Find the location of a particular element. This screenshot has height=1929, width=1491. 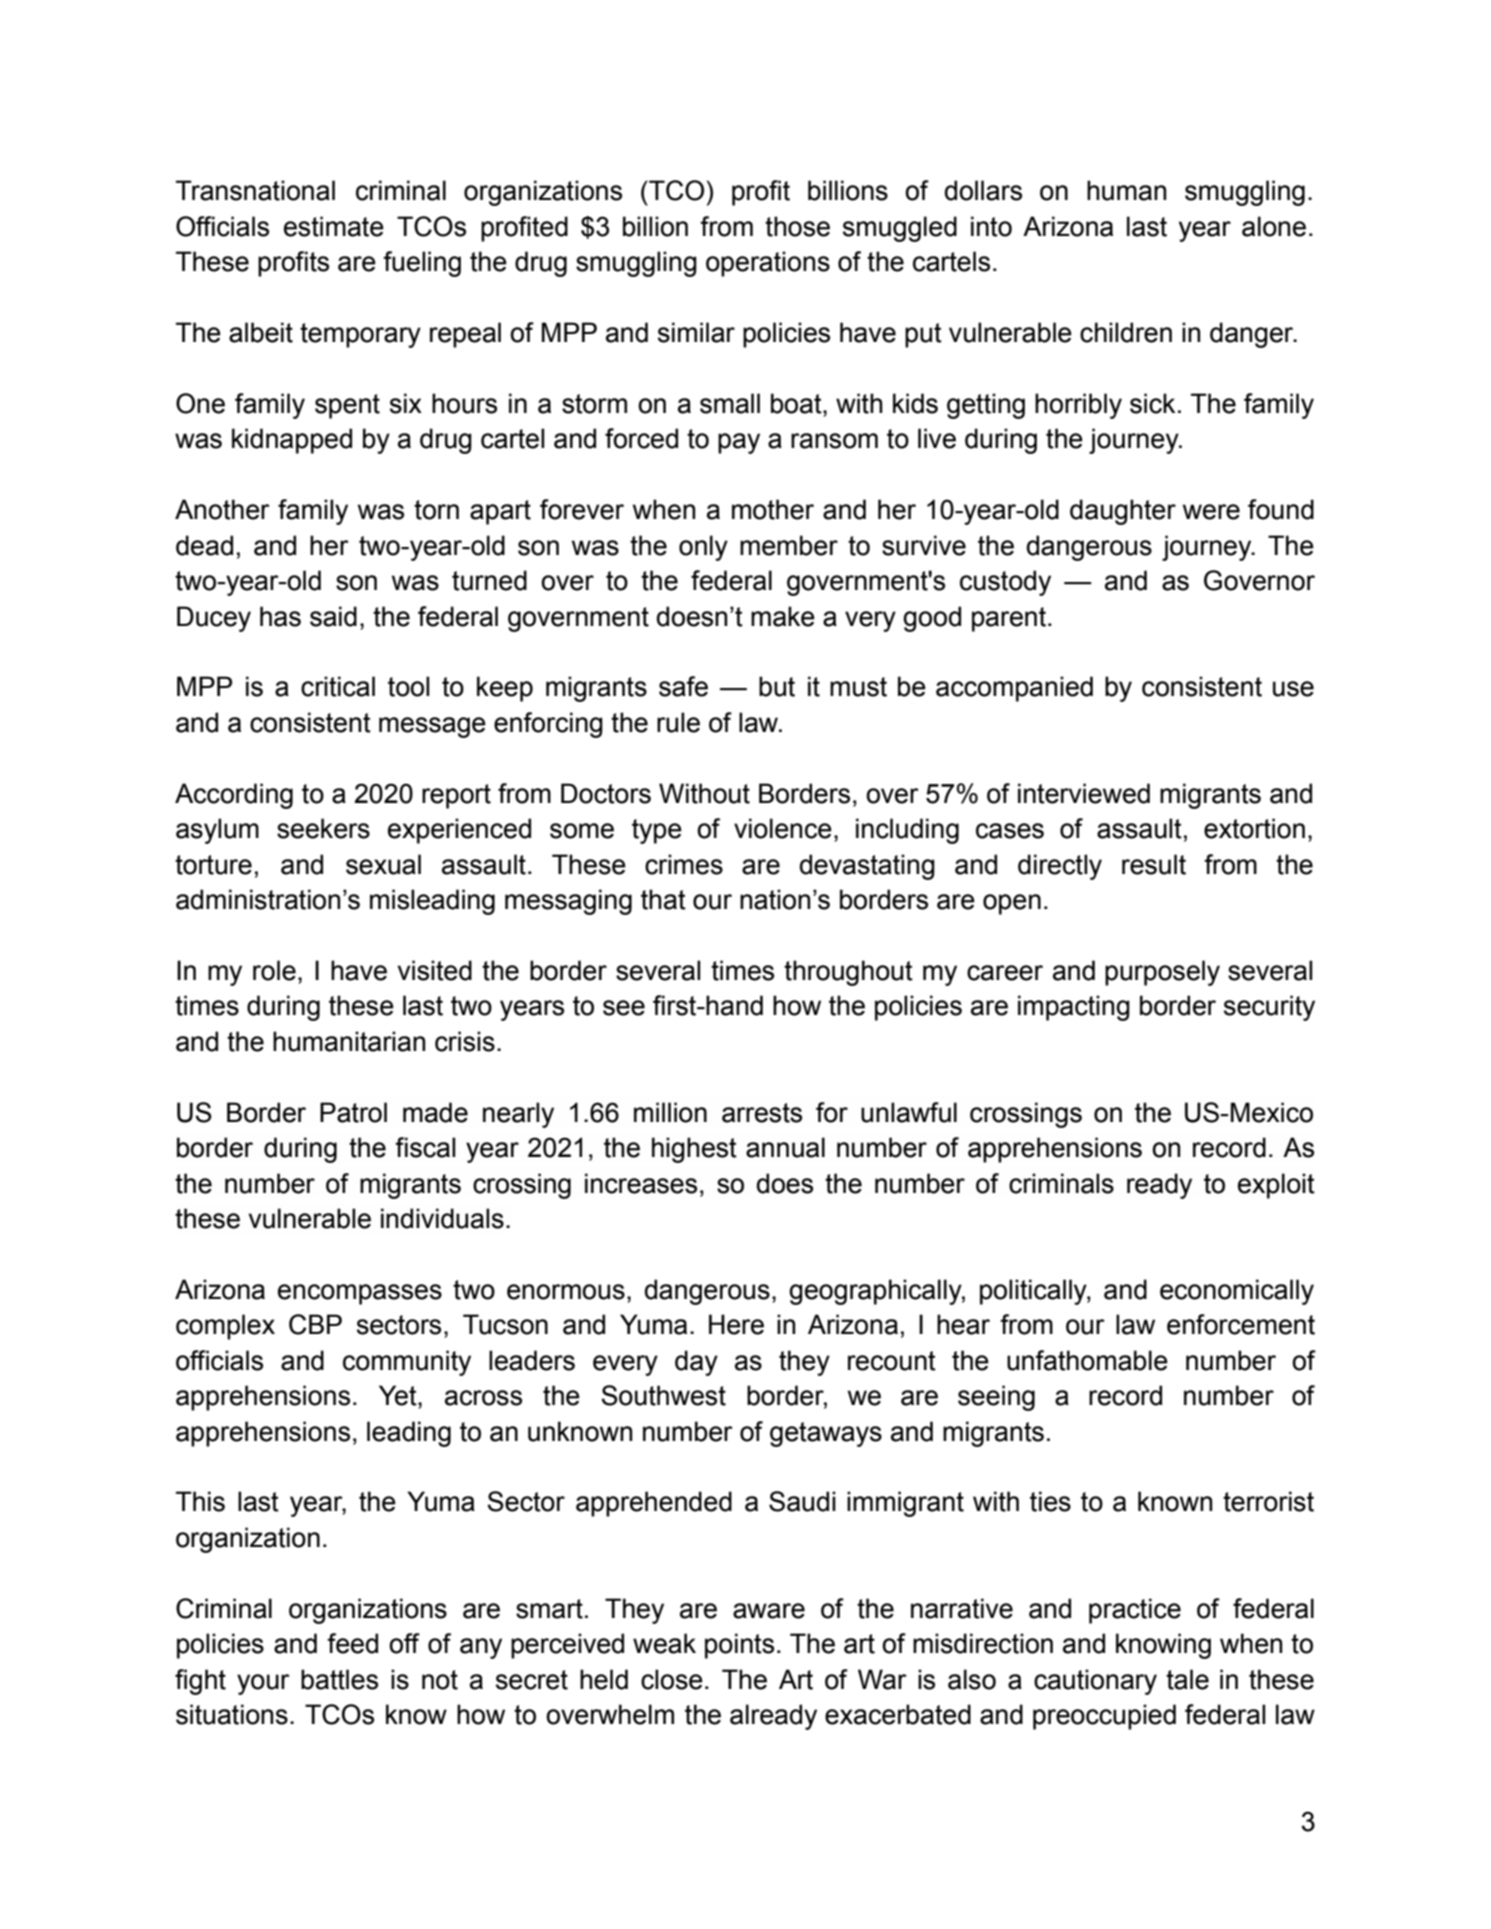

throughout is located at coordinates (848, 973).
